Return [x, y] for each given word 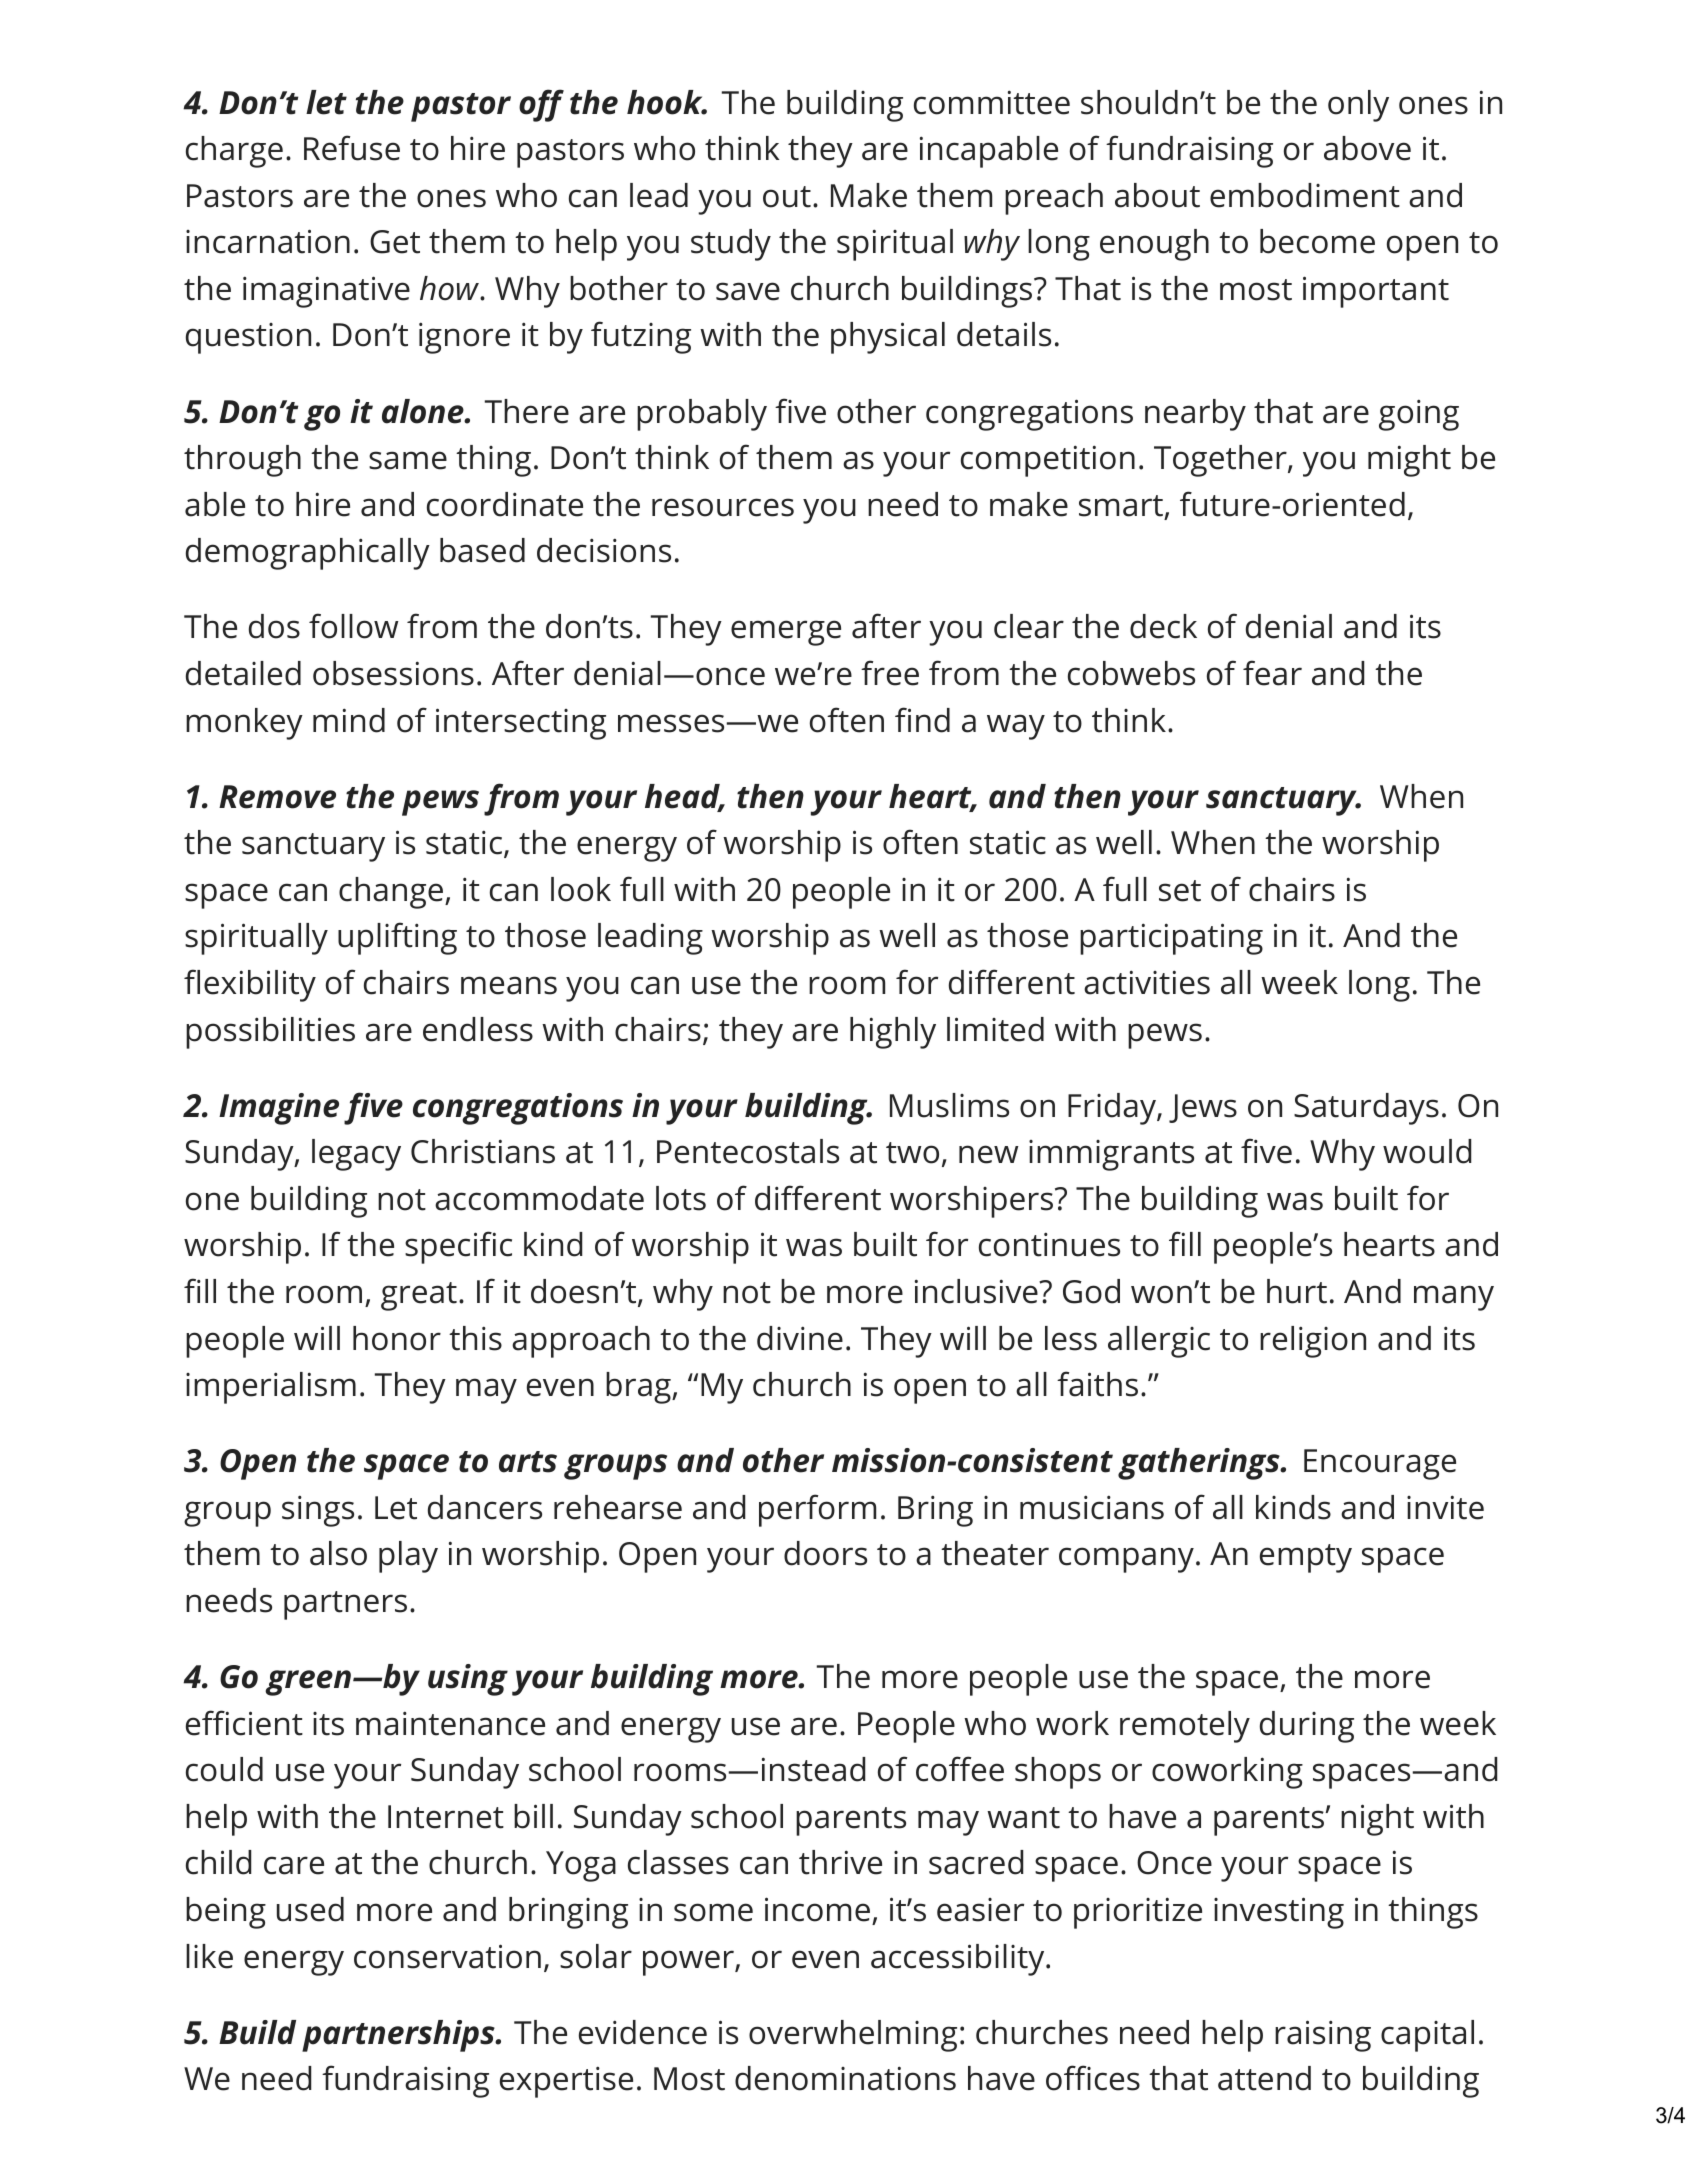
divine [800, 1338]
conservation [447, 1956]
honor [397, 1338]
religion [1313, 1342]
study [731, 245]
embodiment [1305, 195]
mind [349, 720]
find [922, 720]
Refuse [352, 148]
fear [1272, 673]
